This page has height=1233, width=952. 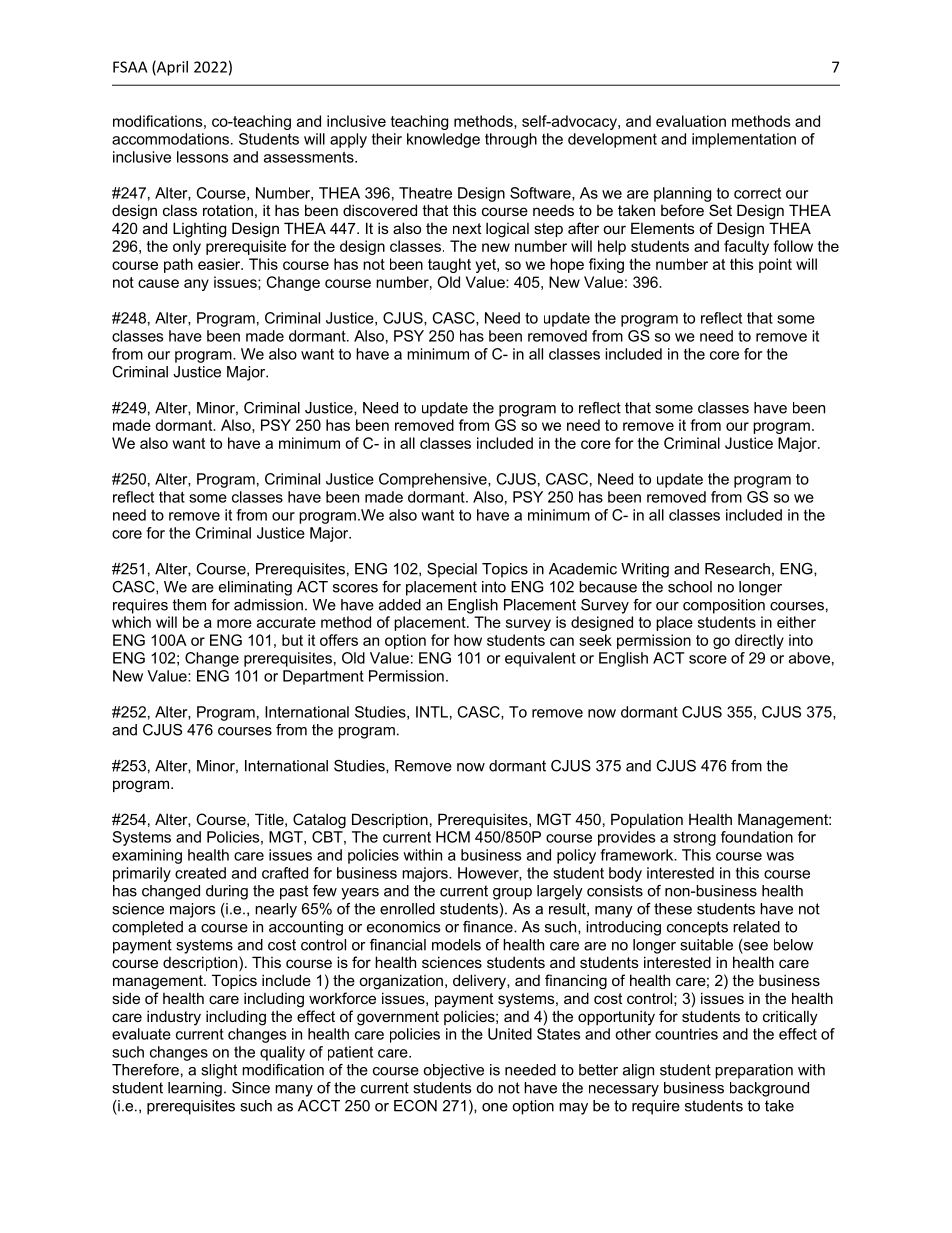 I want to click on composition, so click(x=724, y=606).
